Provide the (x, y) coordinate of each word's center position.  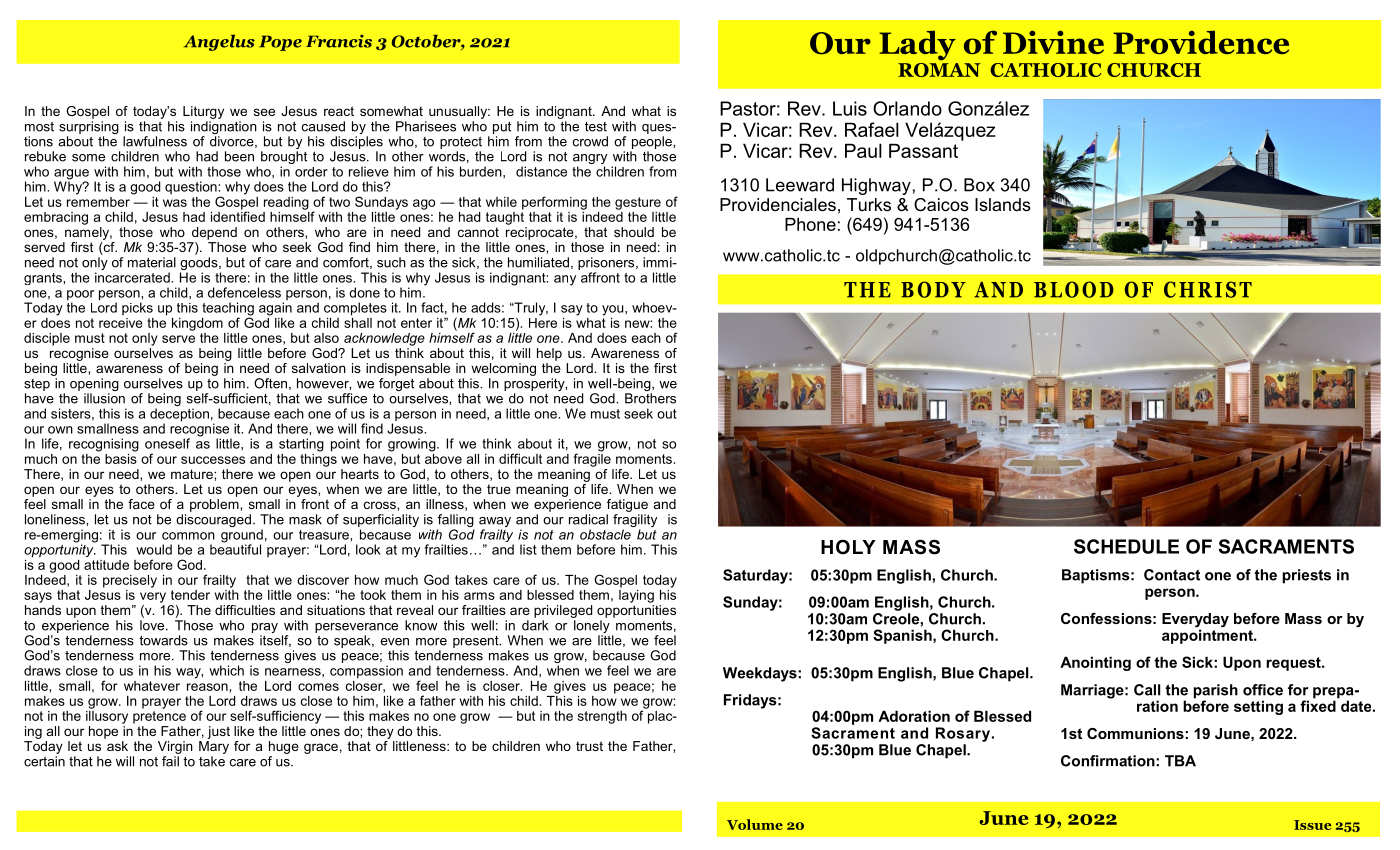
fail (171, 760)
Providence (1201, 42)
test (596, 127)
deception (179, 416)
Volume (755, 824)
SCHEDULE (1126, 546)
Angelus (219, 42)
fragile (592, 459)
